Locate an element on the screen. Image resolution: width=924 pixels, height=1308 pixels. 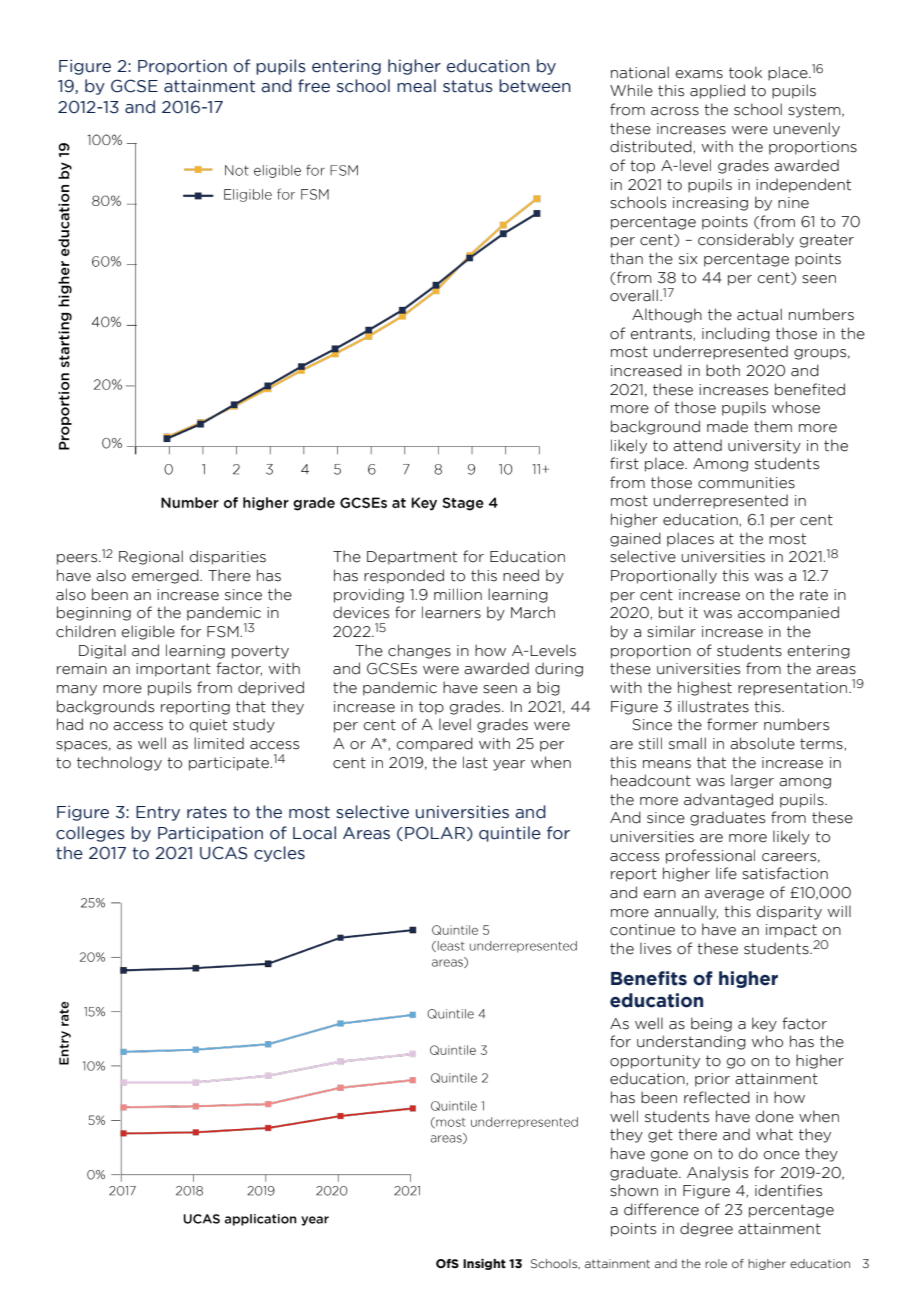
applied is located at coordinates (717, 91).
